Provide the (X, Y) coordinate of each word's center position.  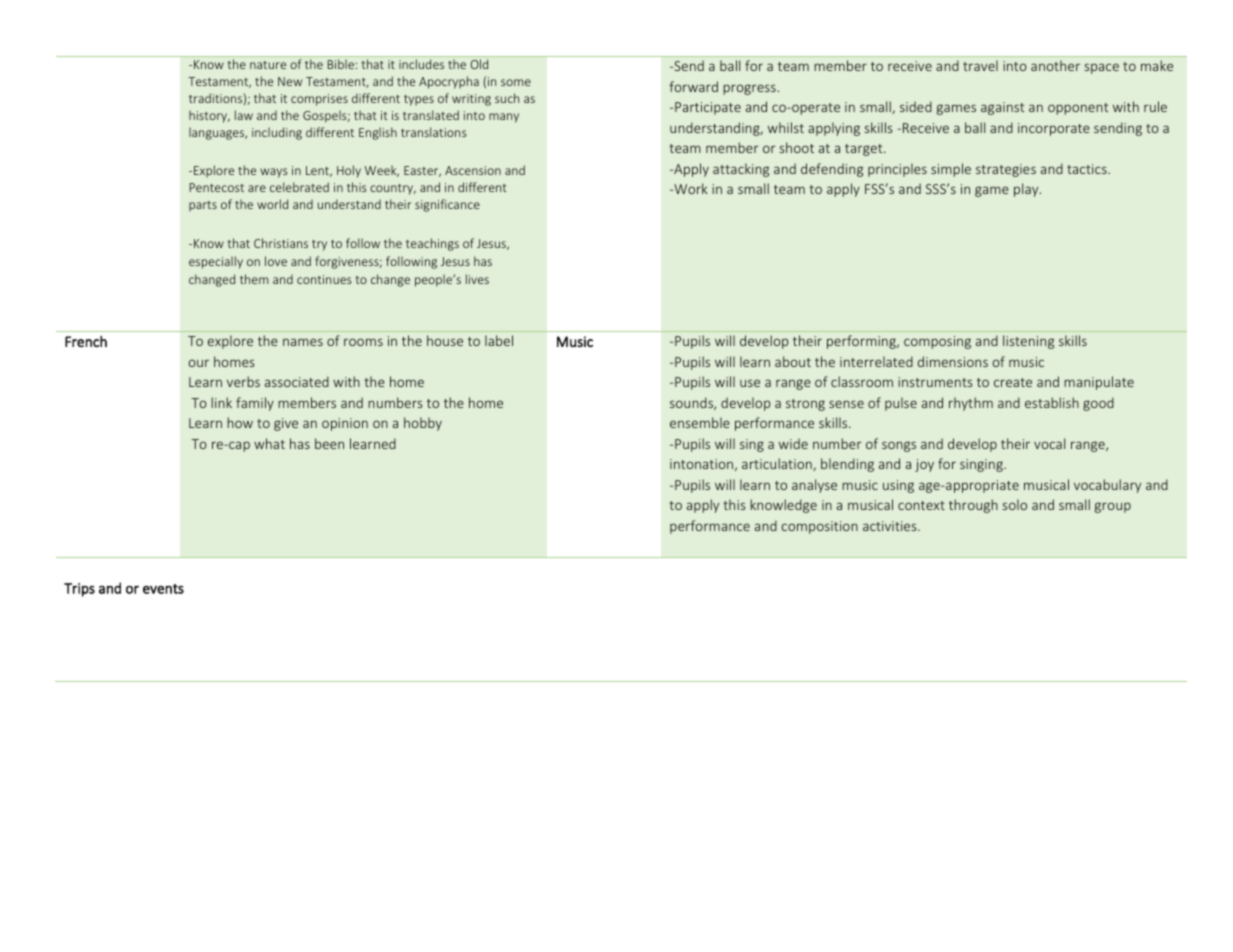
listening (1028, 342)
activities (891, 526)
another (1055, 65)
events (163, 589)
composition (820, 527)
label (499, 340)
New (290, 81)
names (303, 342)
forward (693, 86)
